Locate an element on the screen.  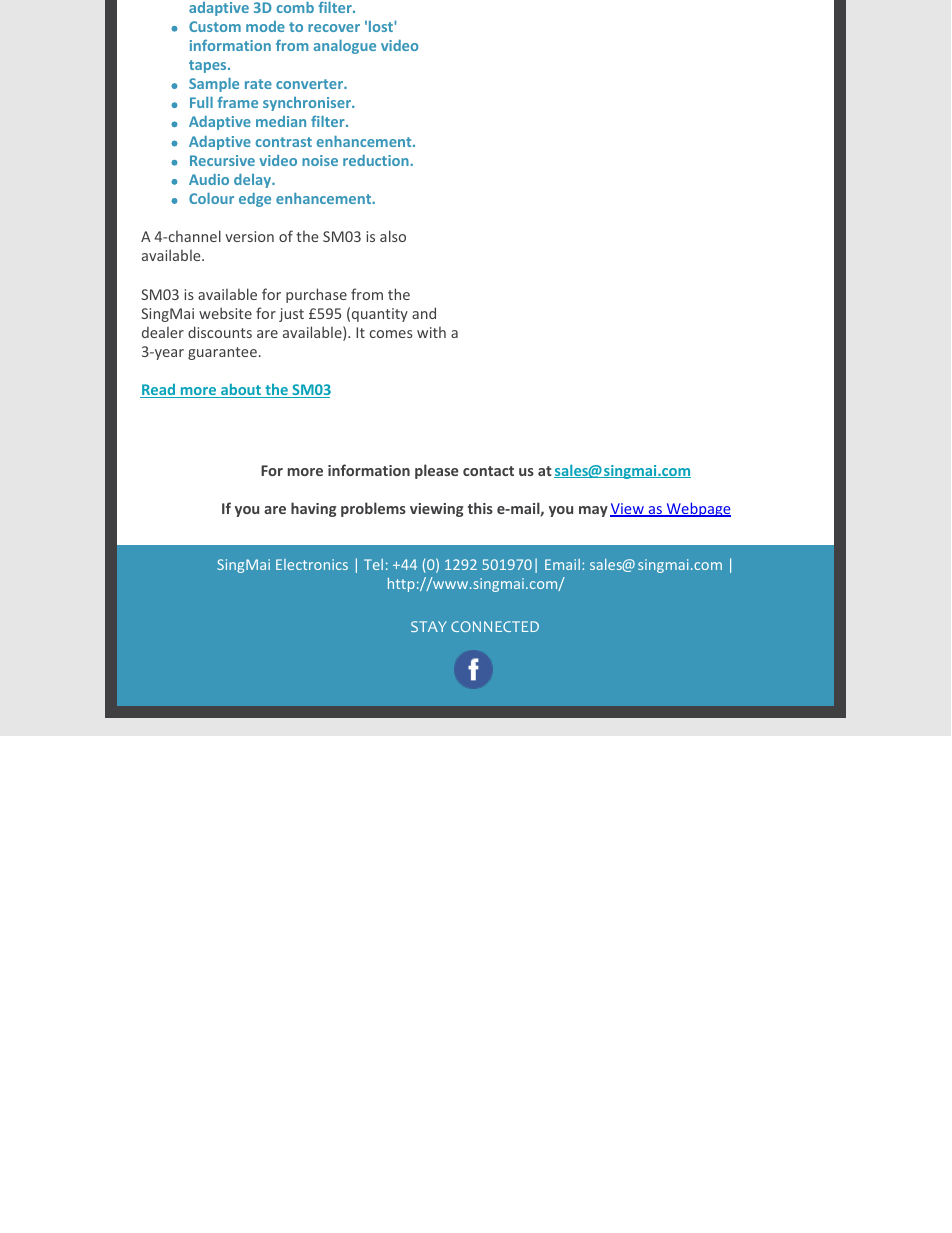
analogue is located at coordinates (345, 47).
